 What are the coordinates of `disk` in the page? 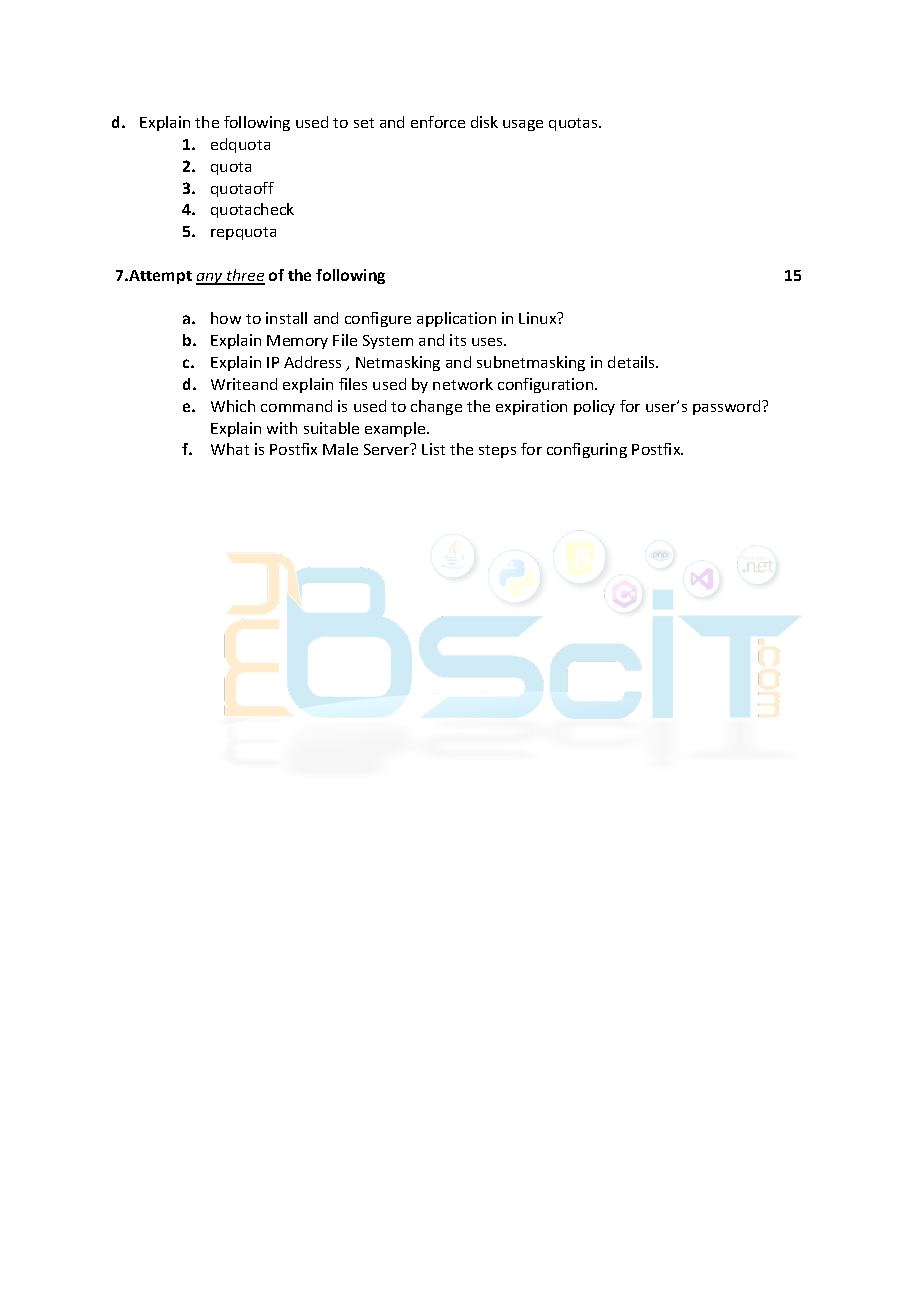 It's located at (484, 122).
